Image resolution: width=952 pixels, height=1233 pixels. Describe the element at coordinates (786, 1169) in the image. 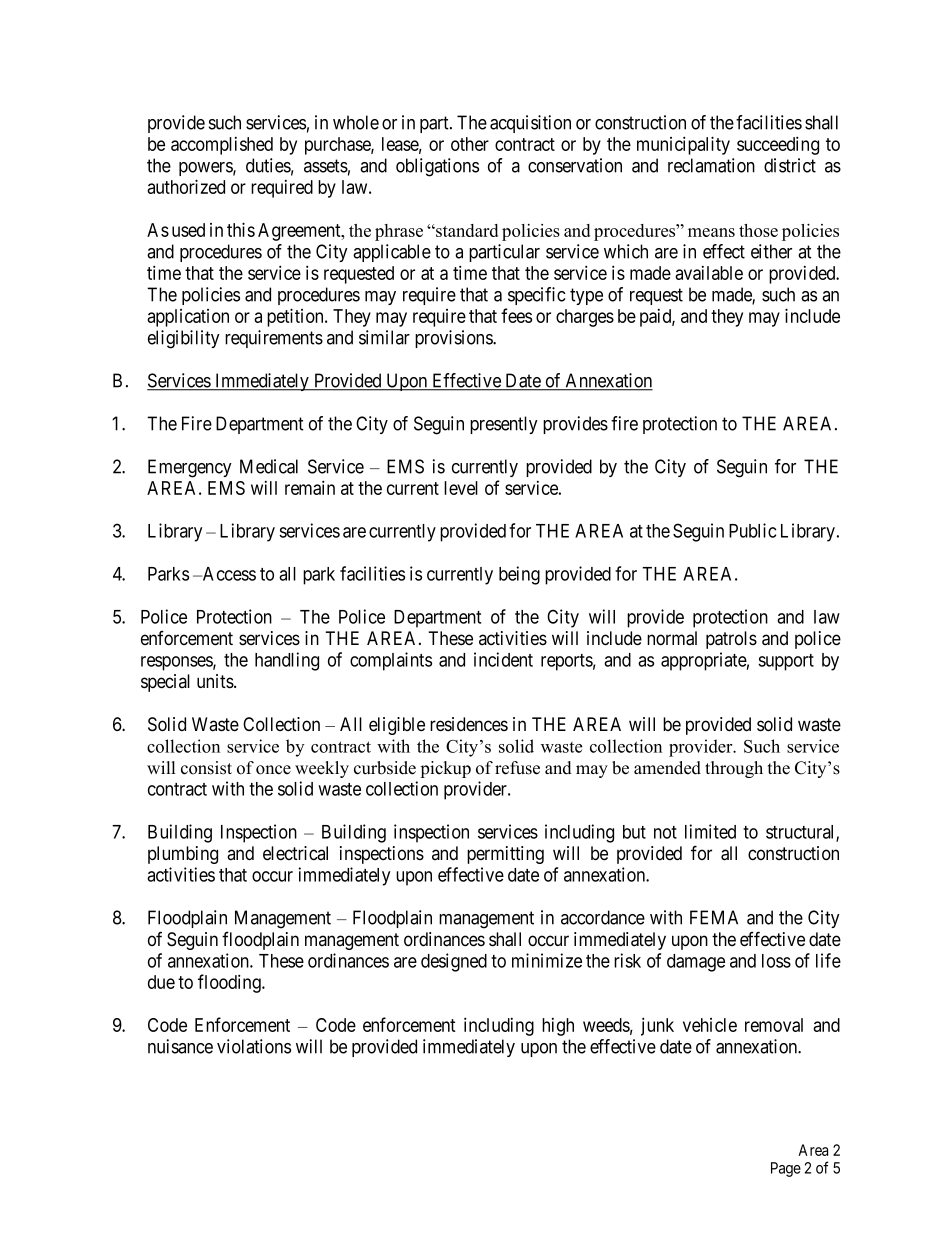

I see `Page` at that location.
